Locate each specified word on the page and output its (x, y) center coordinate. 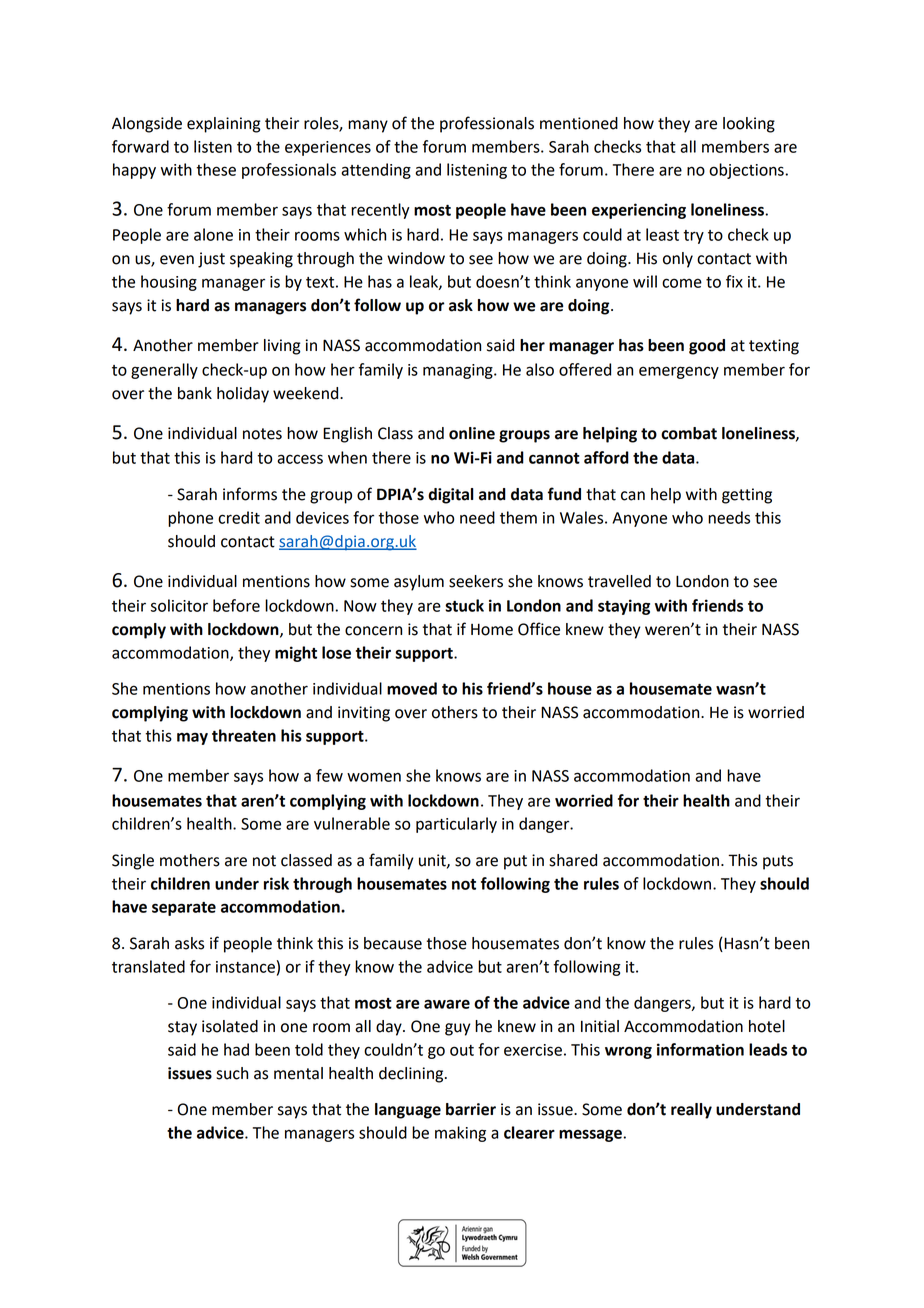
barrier (471, 1109)
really (691, 1111)
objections (747, 171)
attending (376, 171)
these (216, 169)
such (232, 1073)
